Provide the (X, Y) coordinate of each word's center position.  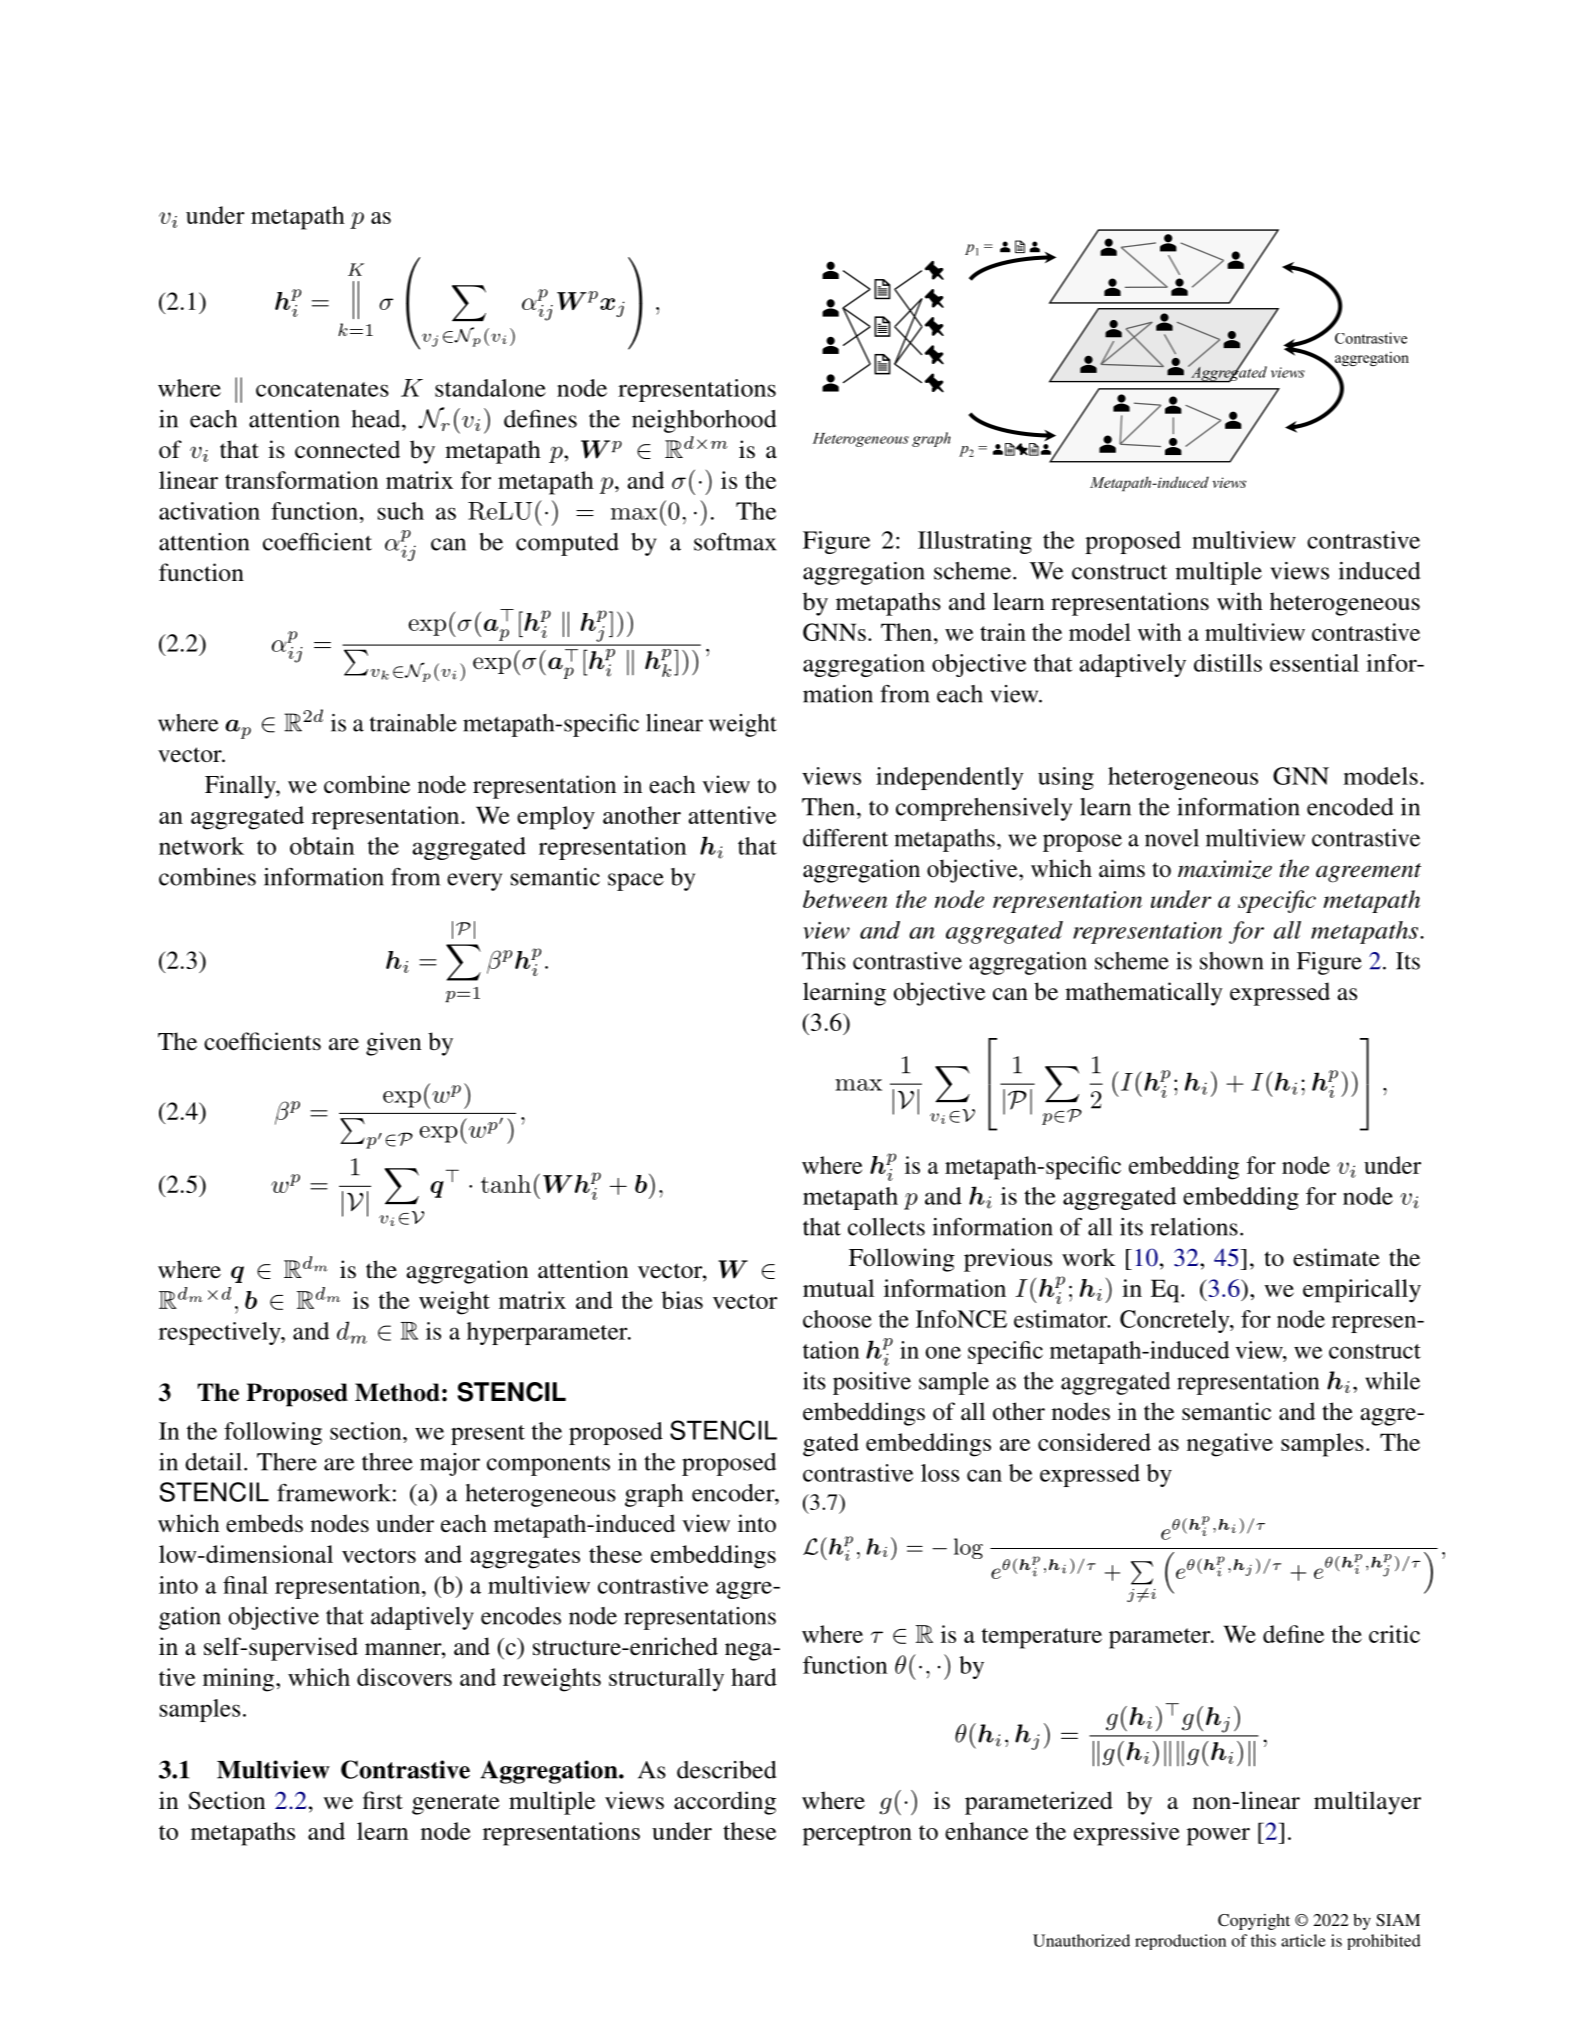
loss (940, 1473)
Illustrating (975, 542)
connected (347, 449)
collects (886, 1227)
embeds (264, 1523)
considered (1094, 1442)
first (383, 1800)
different (845, 838)
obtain (322, 846)
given (393, 1044)
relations (1194, 1227)
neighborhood (704, 421)
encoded (1350, 807)
